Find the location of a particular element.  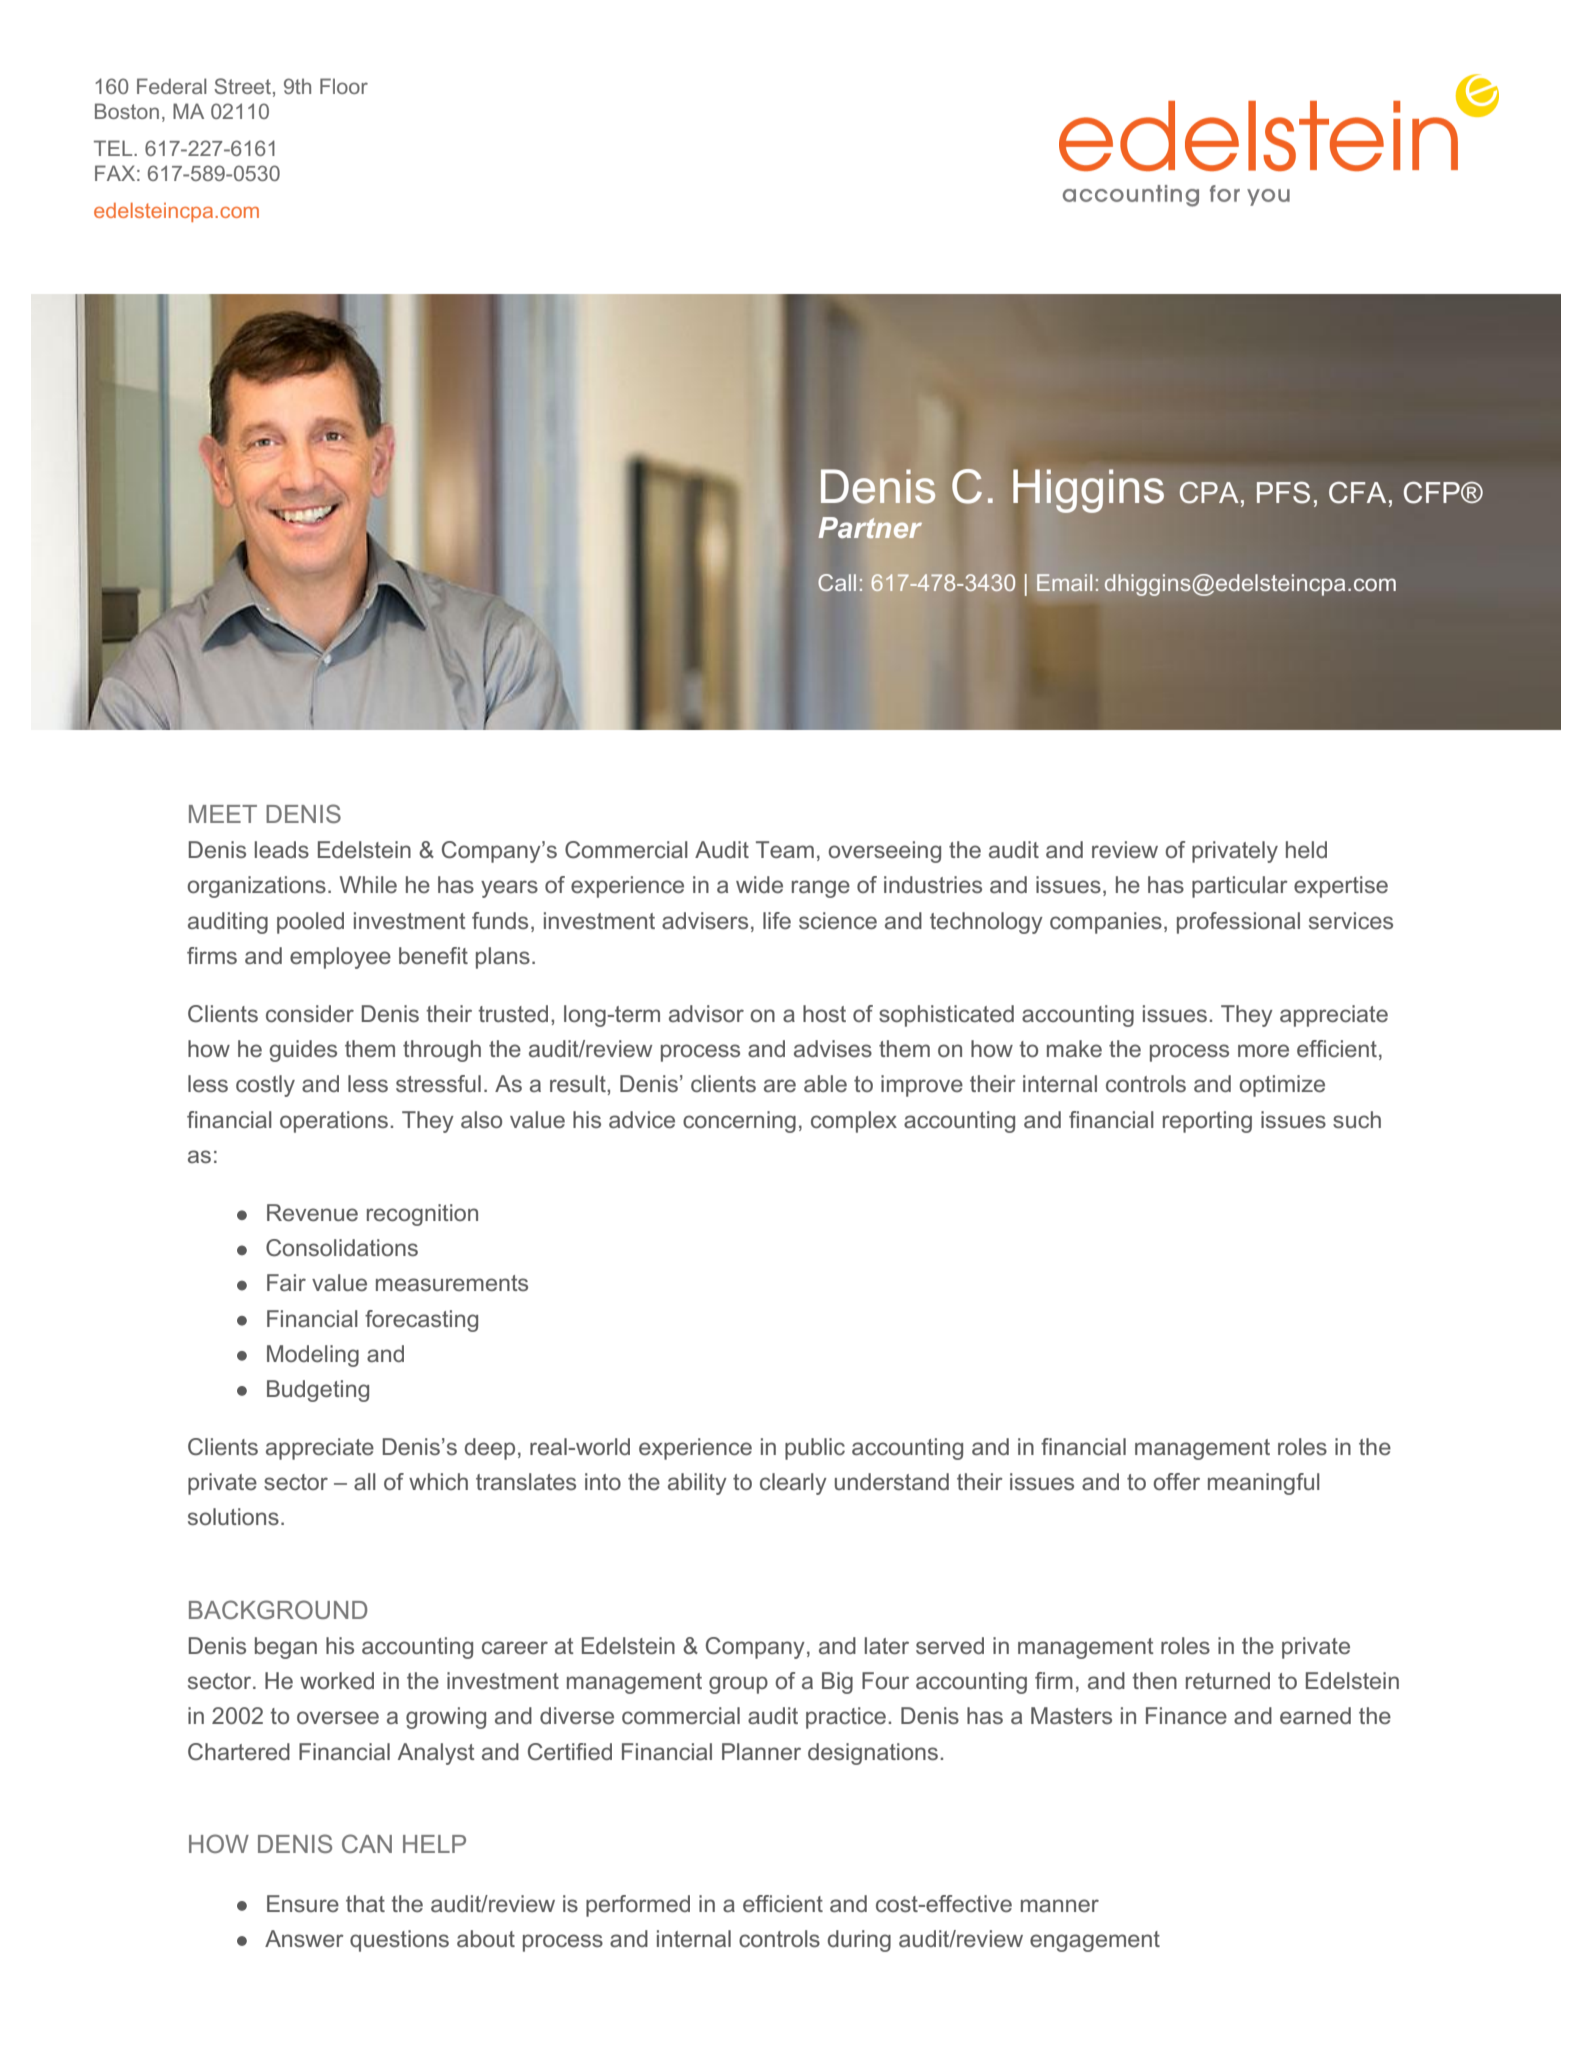

engagement is located at coordinates (1095, 1941).
